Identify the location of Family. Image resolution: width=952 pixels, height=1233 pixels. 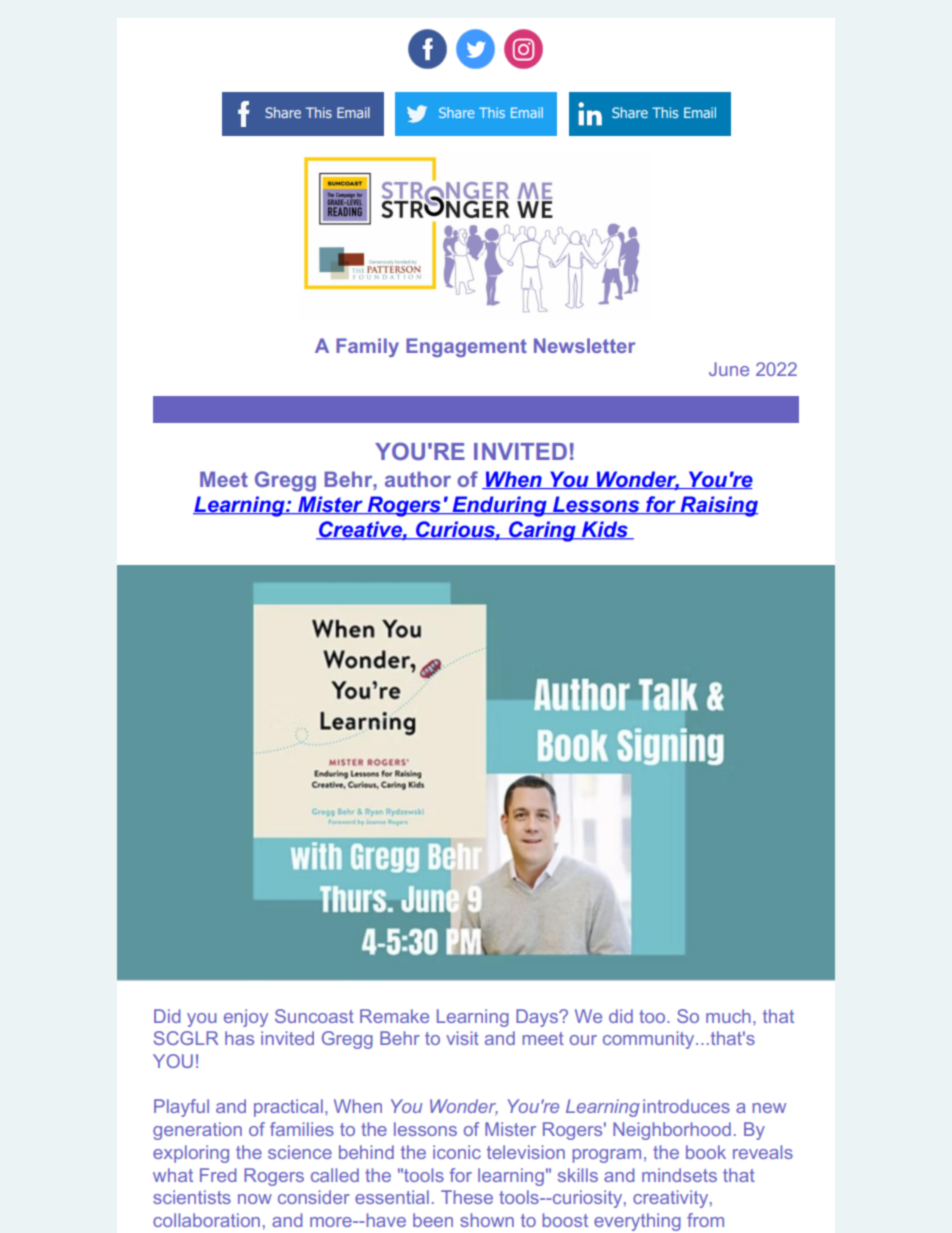
(367, 347).
